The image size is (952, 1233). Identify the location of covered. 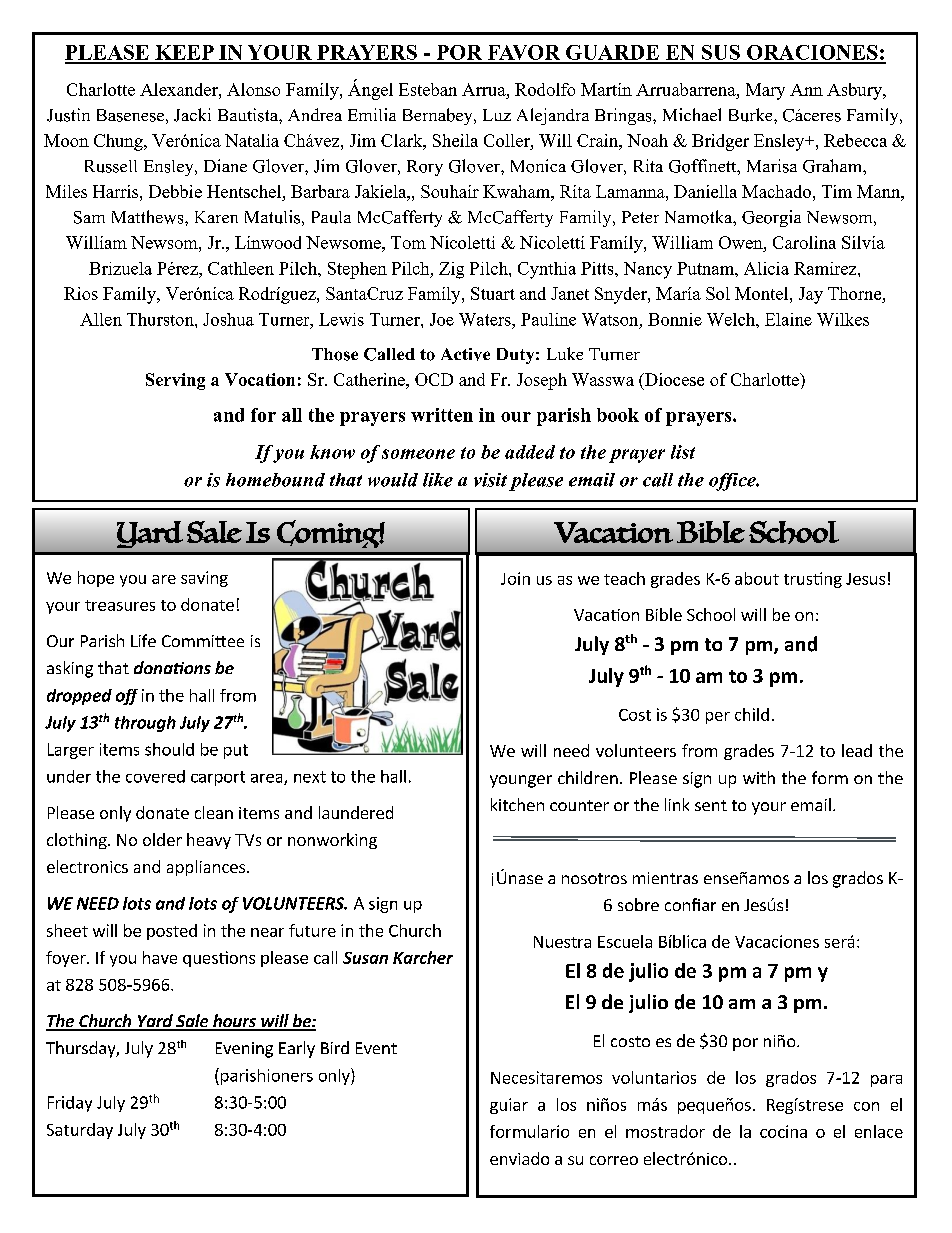
(155, 776).
